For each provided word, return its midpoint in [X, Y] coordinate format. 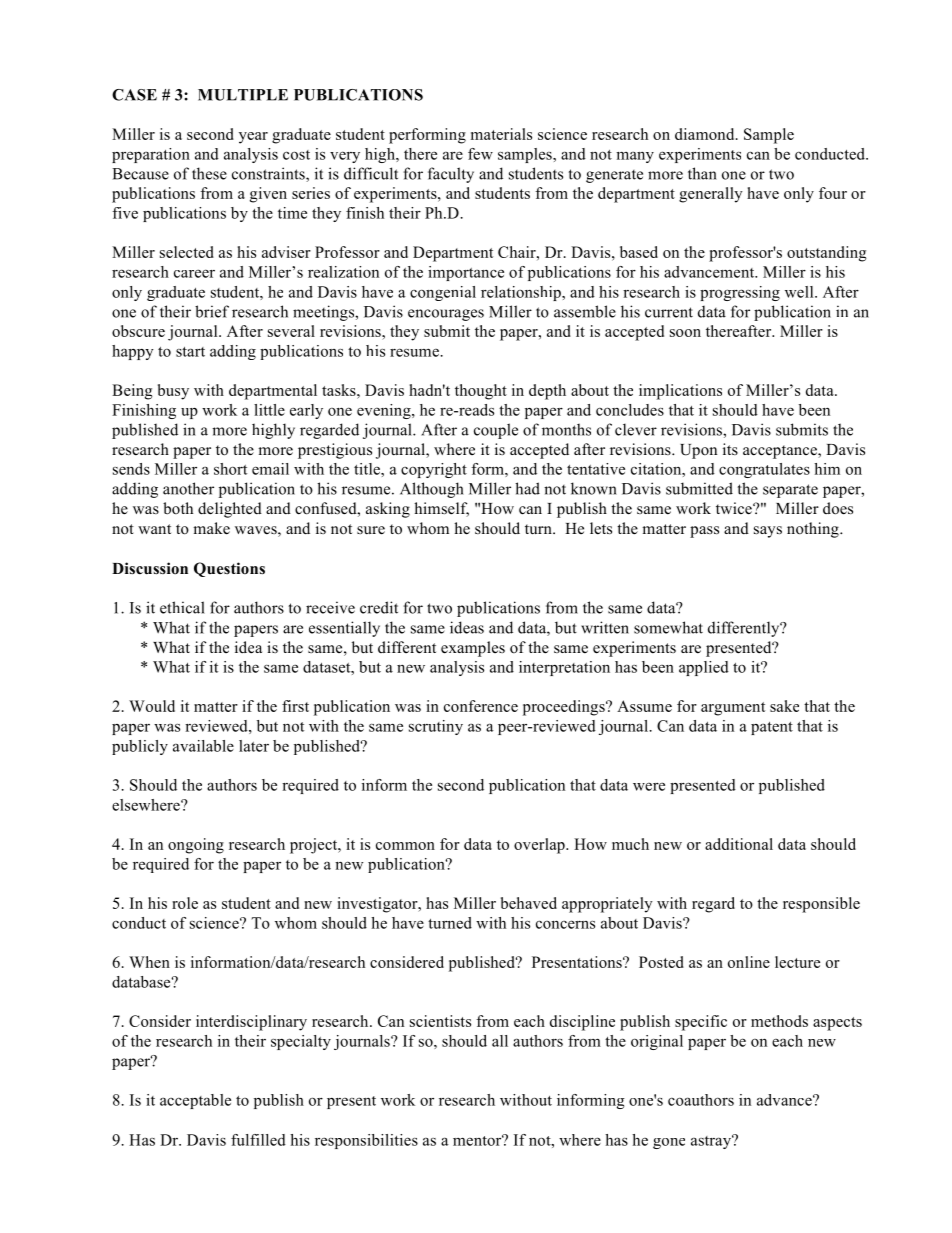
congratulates [764, 470]
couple [496, 431]
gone [669, 1143]
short [230, 469]
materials [501, 134]
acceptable [195, 1101]
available [203, 746]
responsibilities [366, 1141]
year [253, 138]
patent [772, 728]
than [702, 173]
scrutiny [436, 727]
